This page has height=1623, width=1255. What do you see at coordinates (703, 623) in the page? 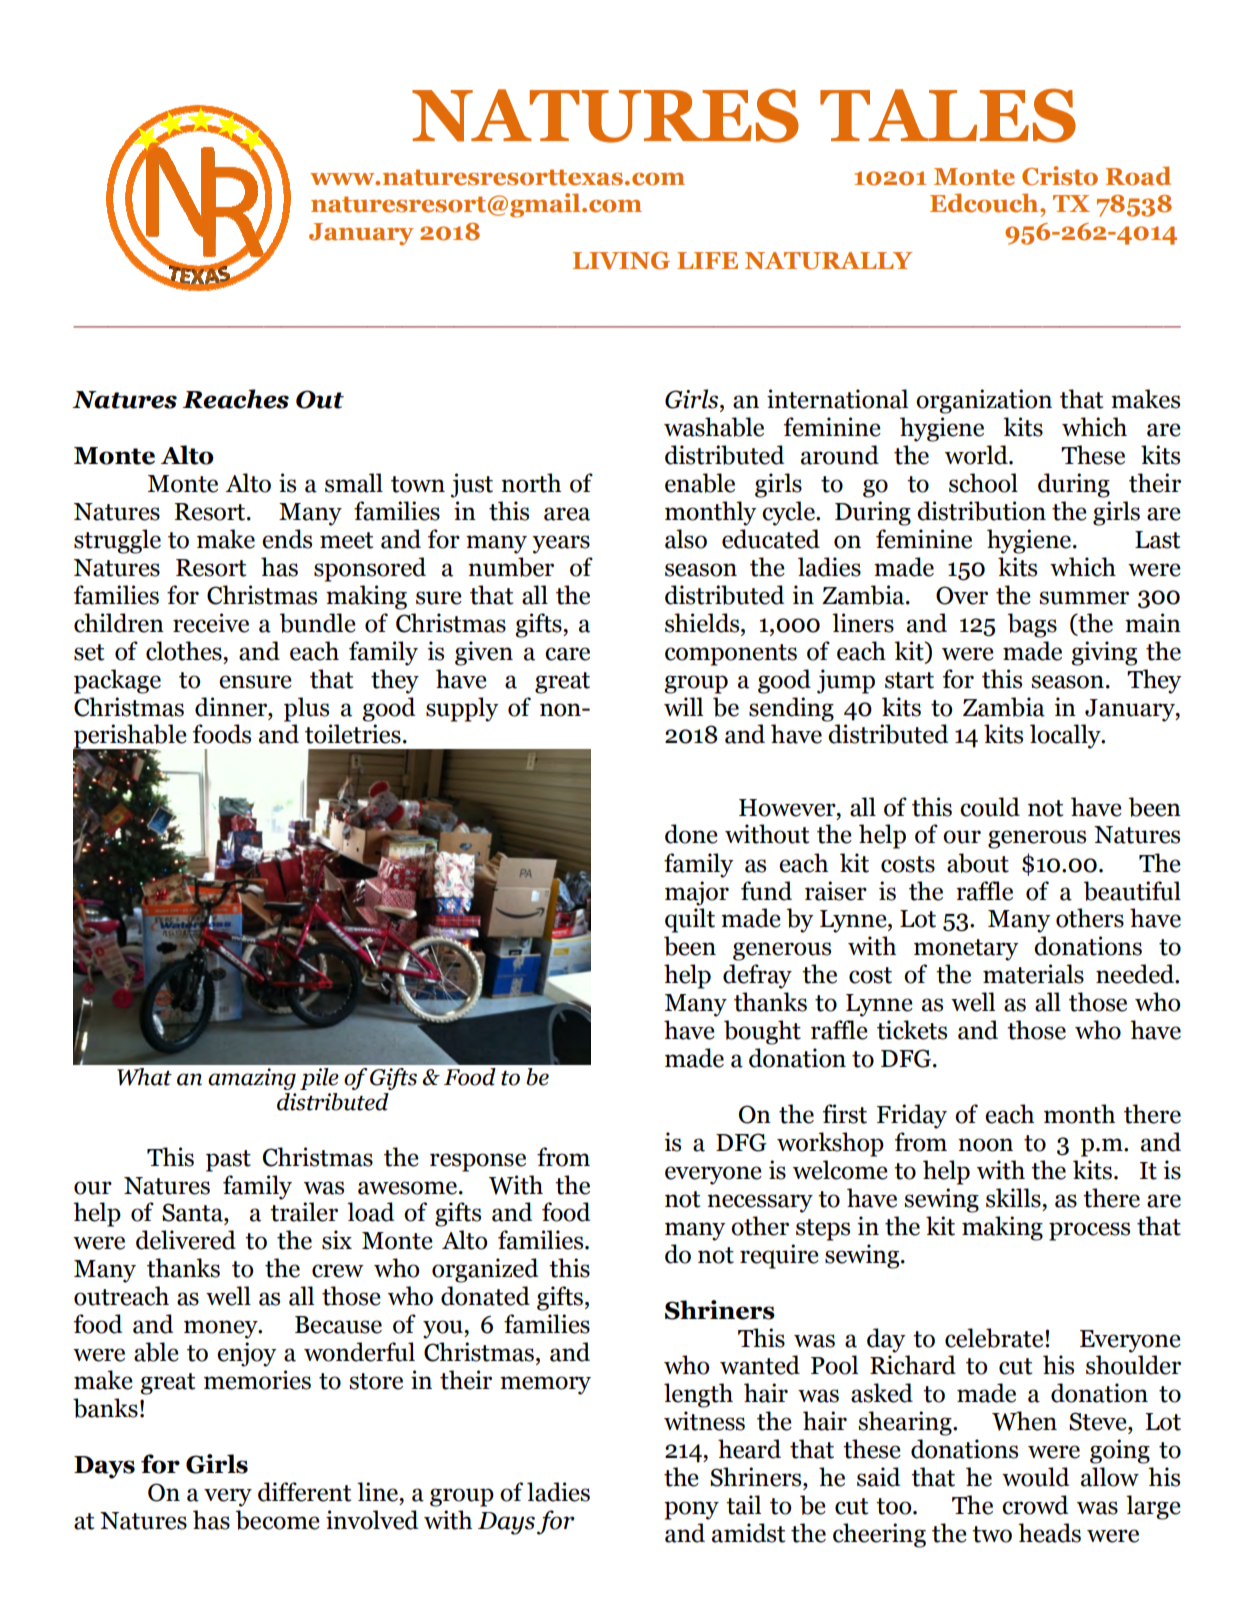
I see `shields` at bounding box center [703, 623].
